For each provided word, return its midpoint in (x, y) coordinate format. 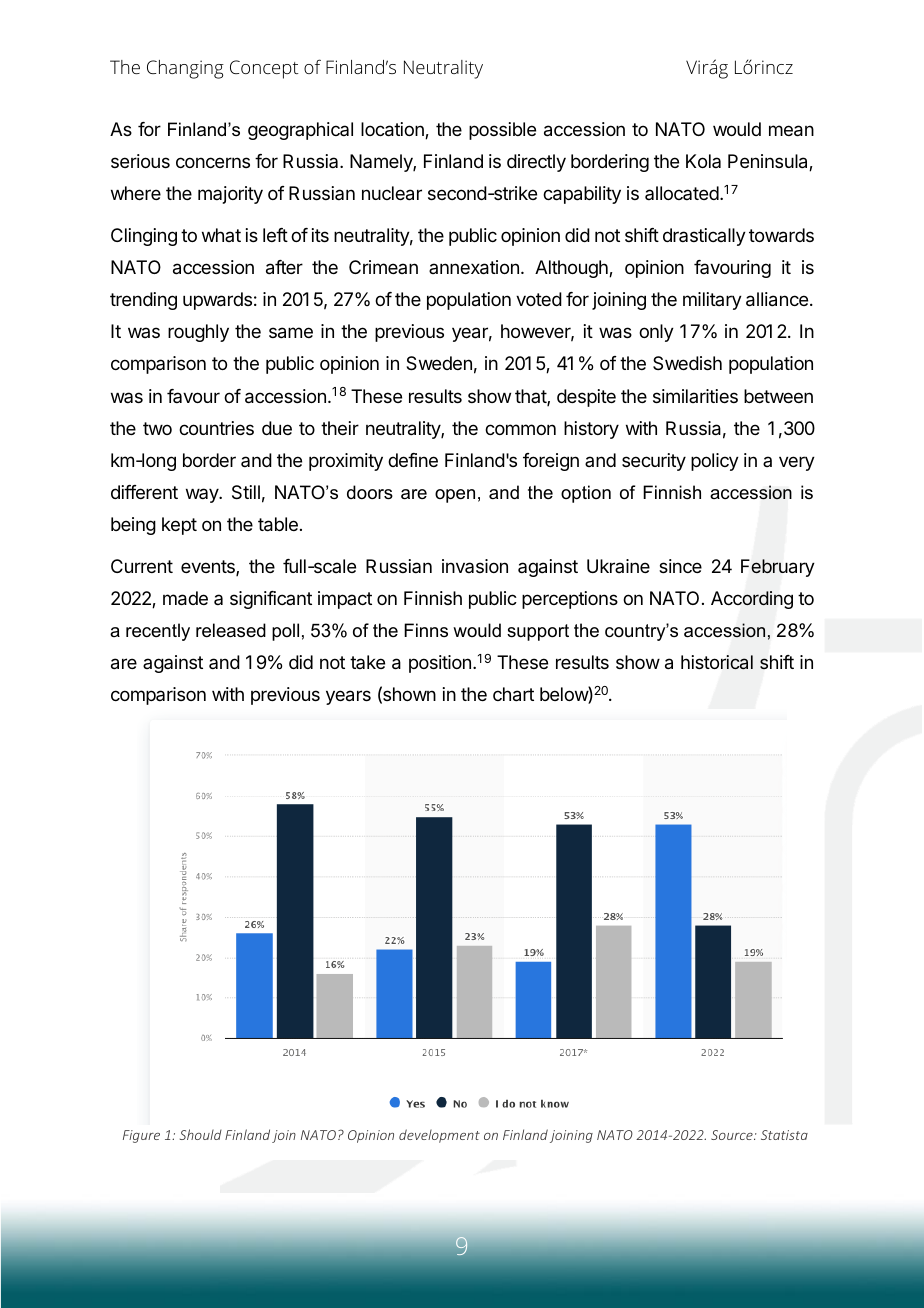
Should (201, 1134)
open (455, 496)
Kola (703, 161)
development (439, 1136)
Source (733, 1135)
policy (715, 462)
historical (717, 662)
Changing (185, 69)
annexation (474, 267)
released (231, 630)
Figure (141, 1136)
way (203, 495)
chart (513, 694)
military (712, 301)
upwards (217, 301)
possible (502, 131)
